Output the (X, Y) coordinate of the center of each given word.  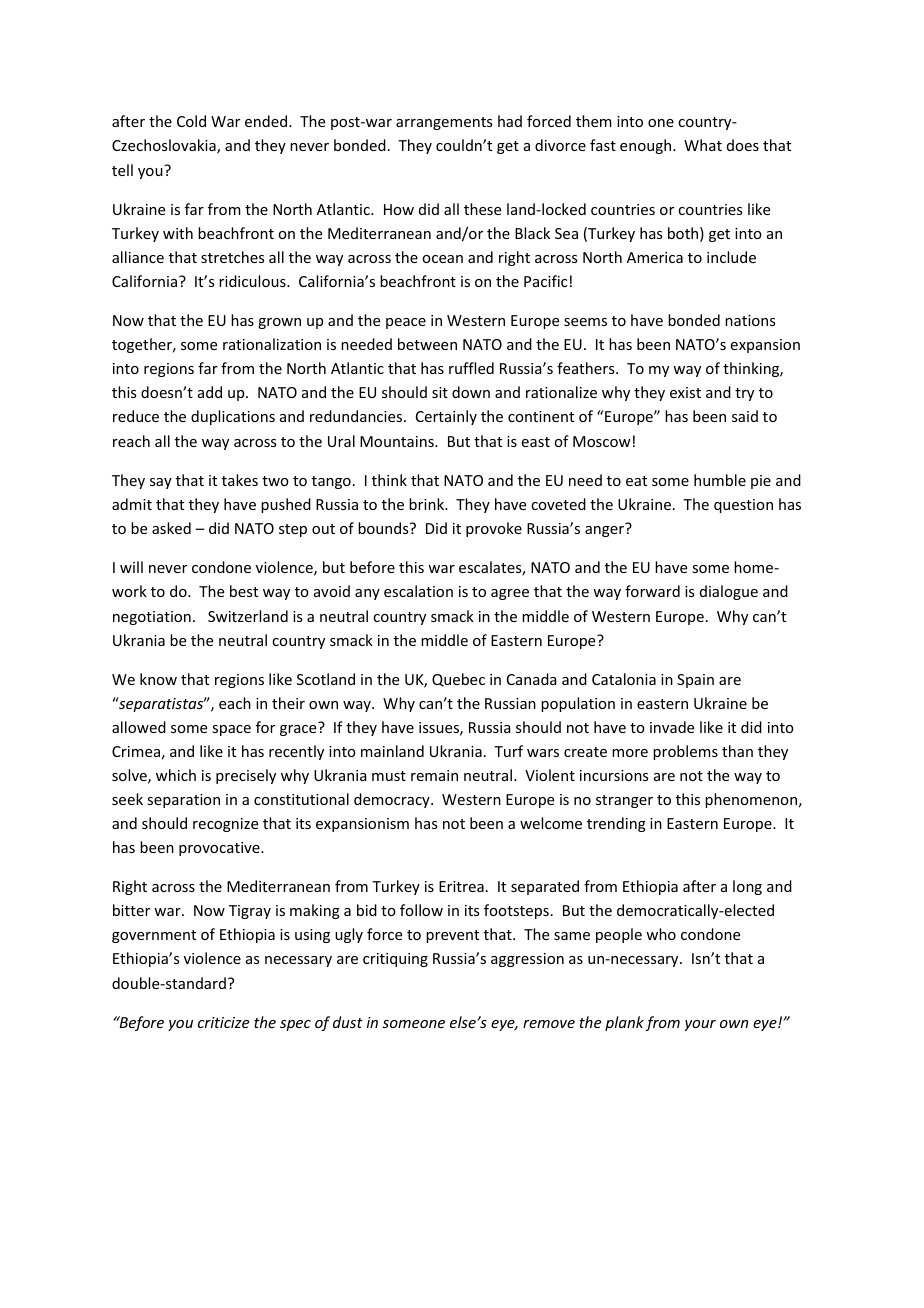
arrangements (444, 123)
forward (652, 591)
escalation (418, 591)
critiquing (395, 960)
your (700, 1025)
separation (183, 801)
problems (685, 752)
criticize (223, 1022)
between (427, 344)
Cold (191, 121)
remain (434, 775)
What (703, 145)
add (210, 392)
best (244, 591)
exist (685, 392)
